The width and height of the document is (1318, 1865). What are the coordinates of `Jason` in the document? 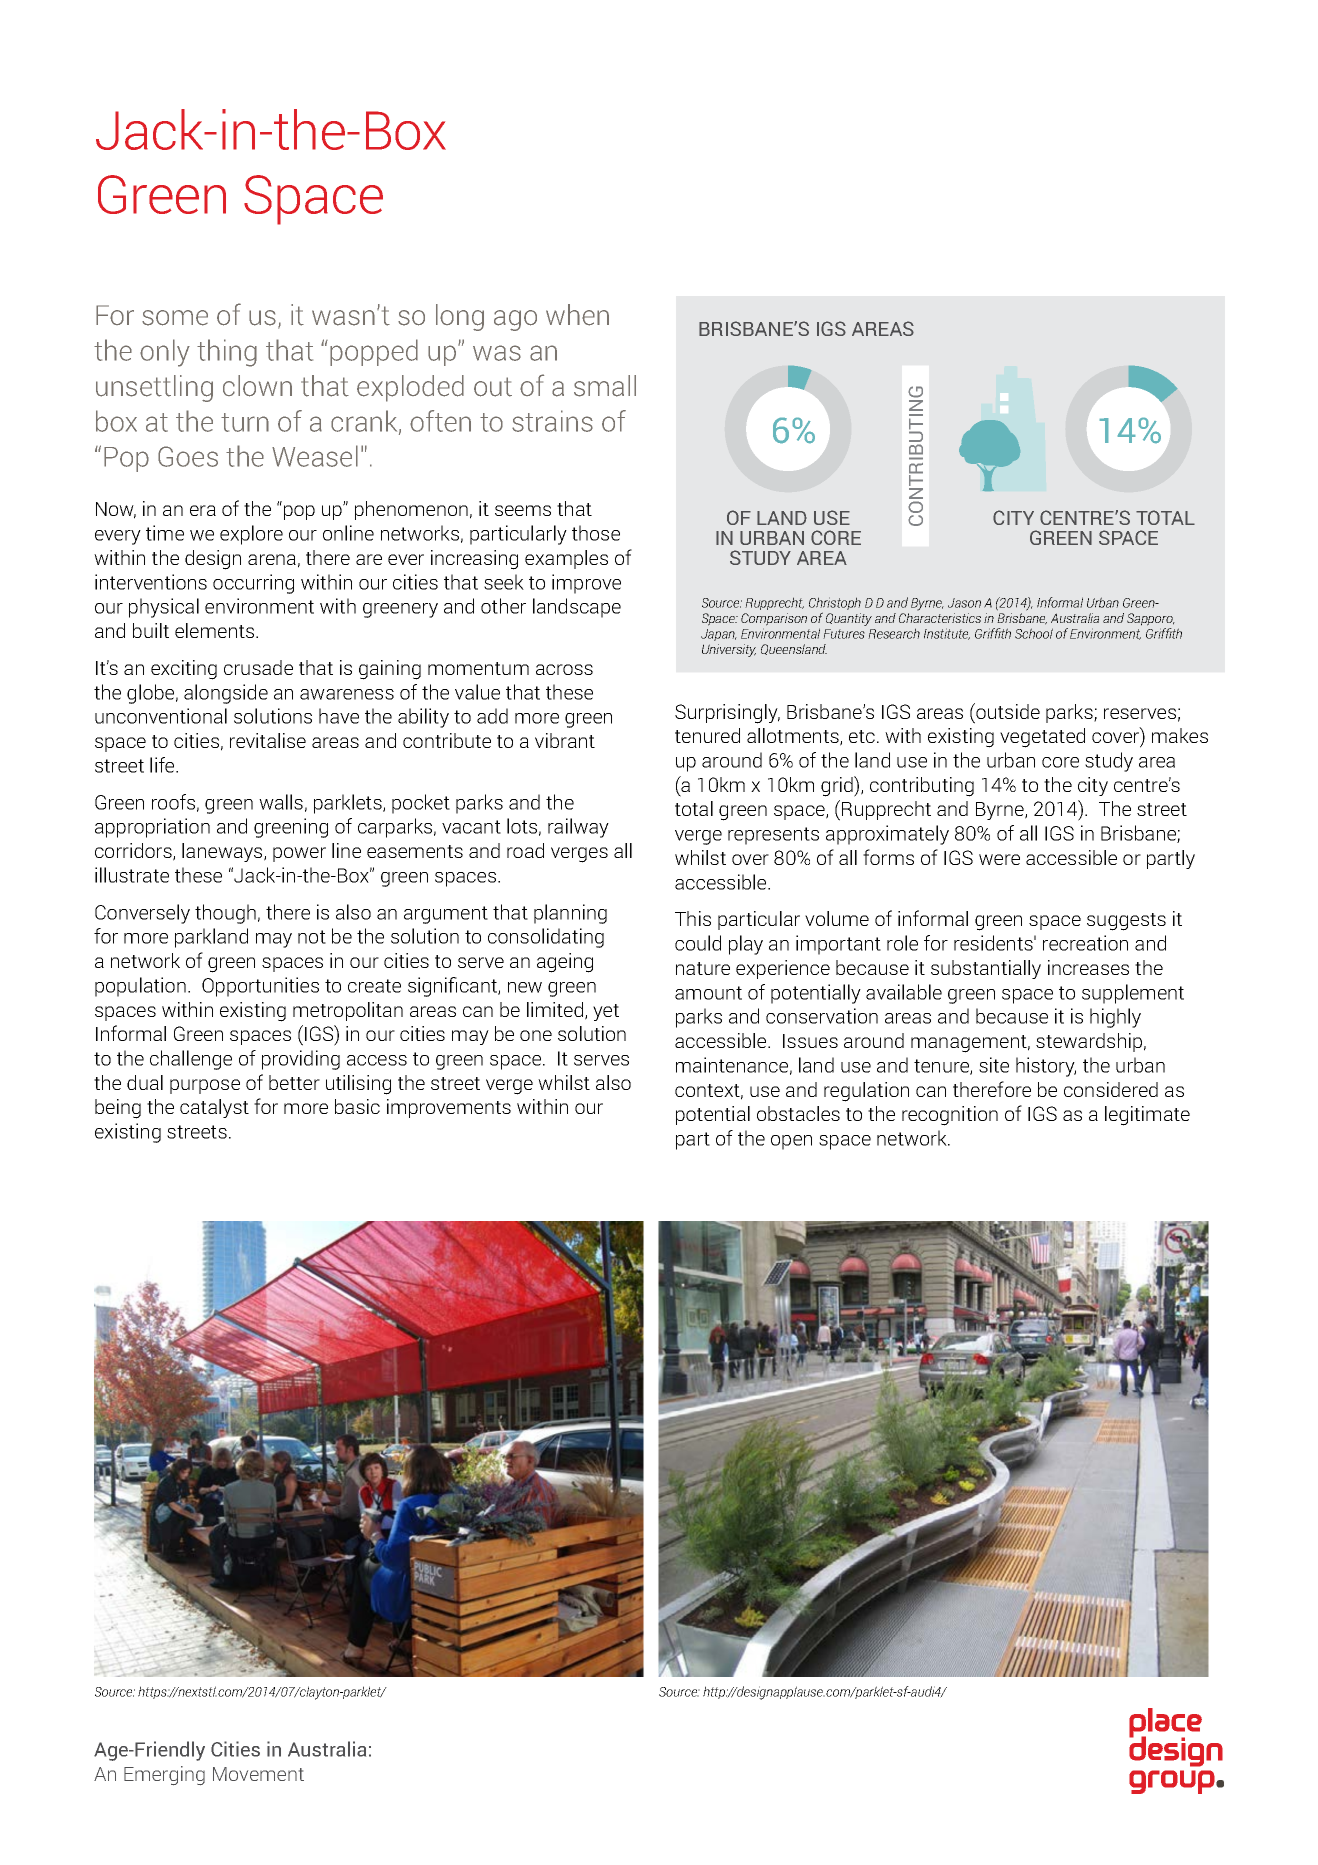 It's located at (964, 603).
